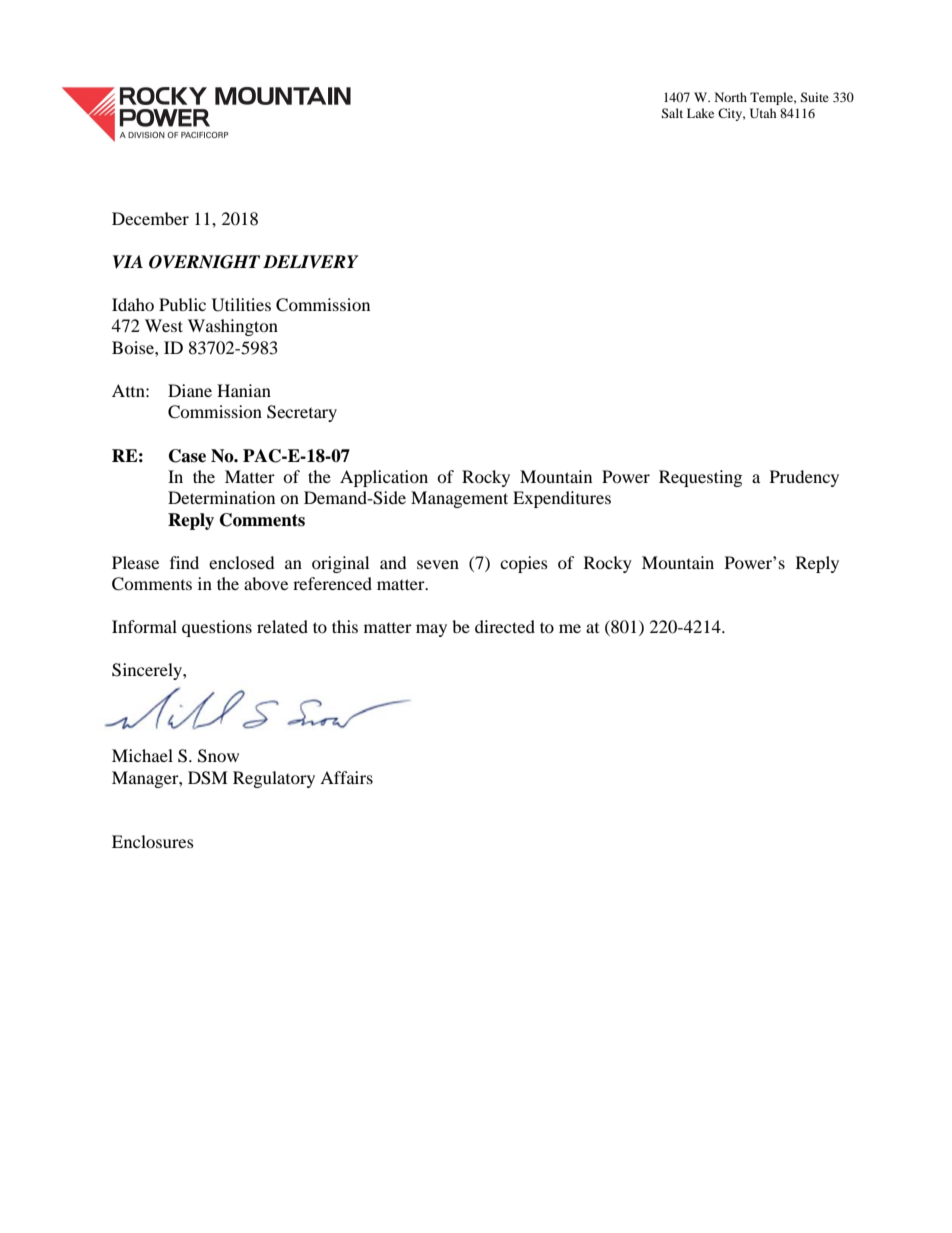 The image size is (952, 1233). Describe the element at coordinates (672, 113) in the image. I see `Salt` at that location.
